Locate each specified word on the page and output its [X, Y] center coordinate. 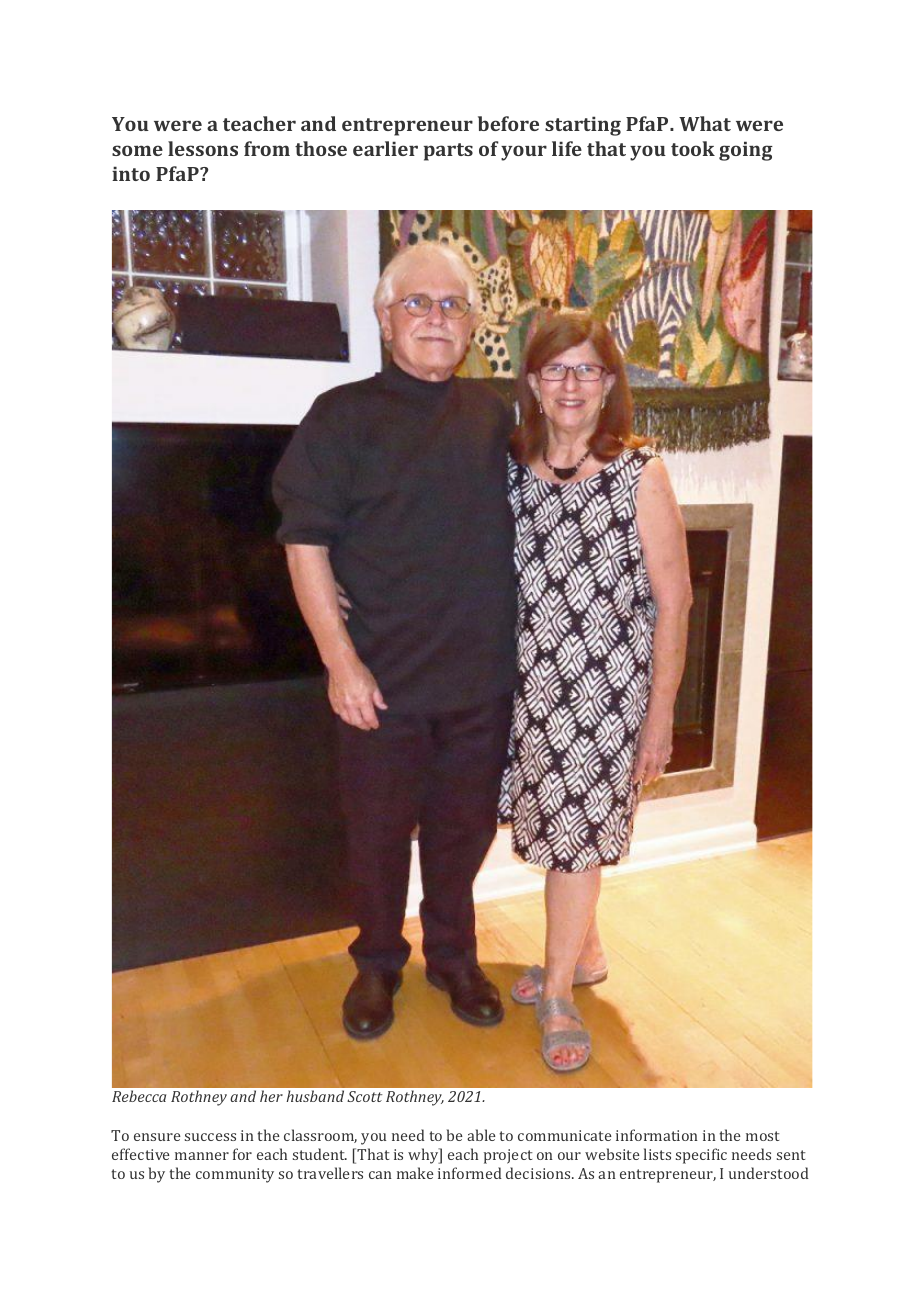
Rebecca [139, 1096]
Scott [365, 1096]
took [693, 148]
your [524, 153]
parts [448, 152]
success [210, 1137]
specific [701, 1156]
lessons [203, 148]
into [131, 173]
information [657, 1135]
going [746, 151]
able [481, 1135]
